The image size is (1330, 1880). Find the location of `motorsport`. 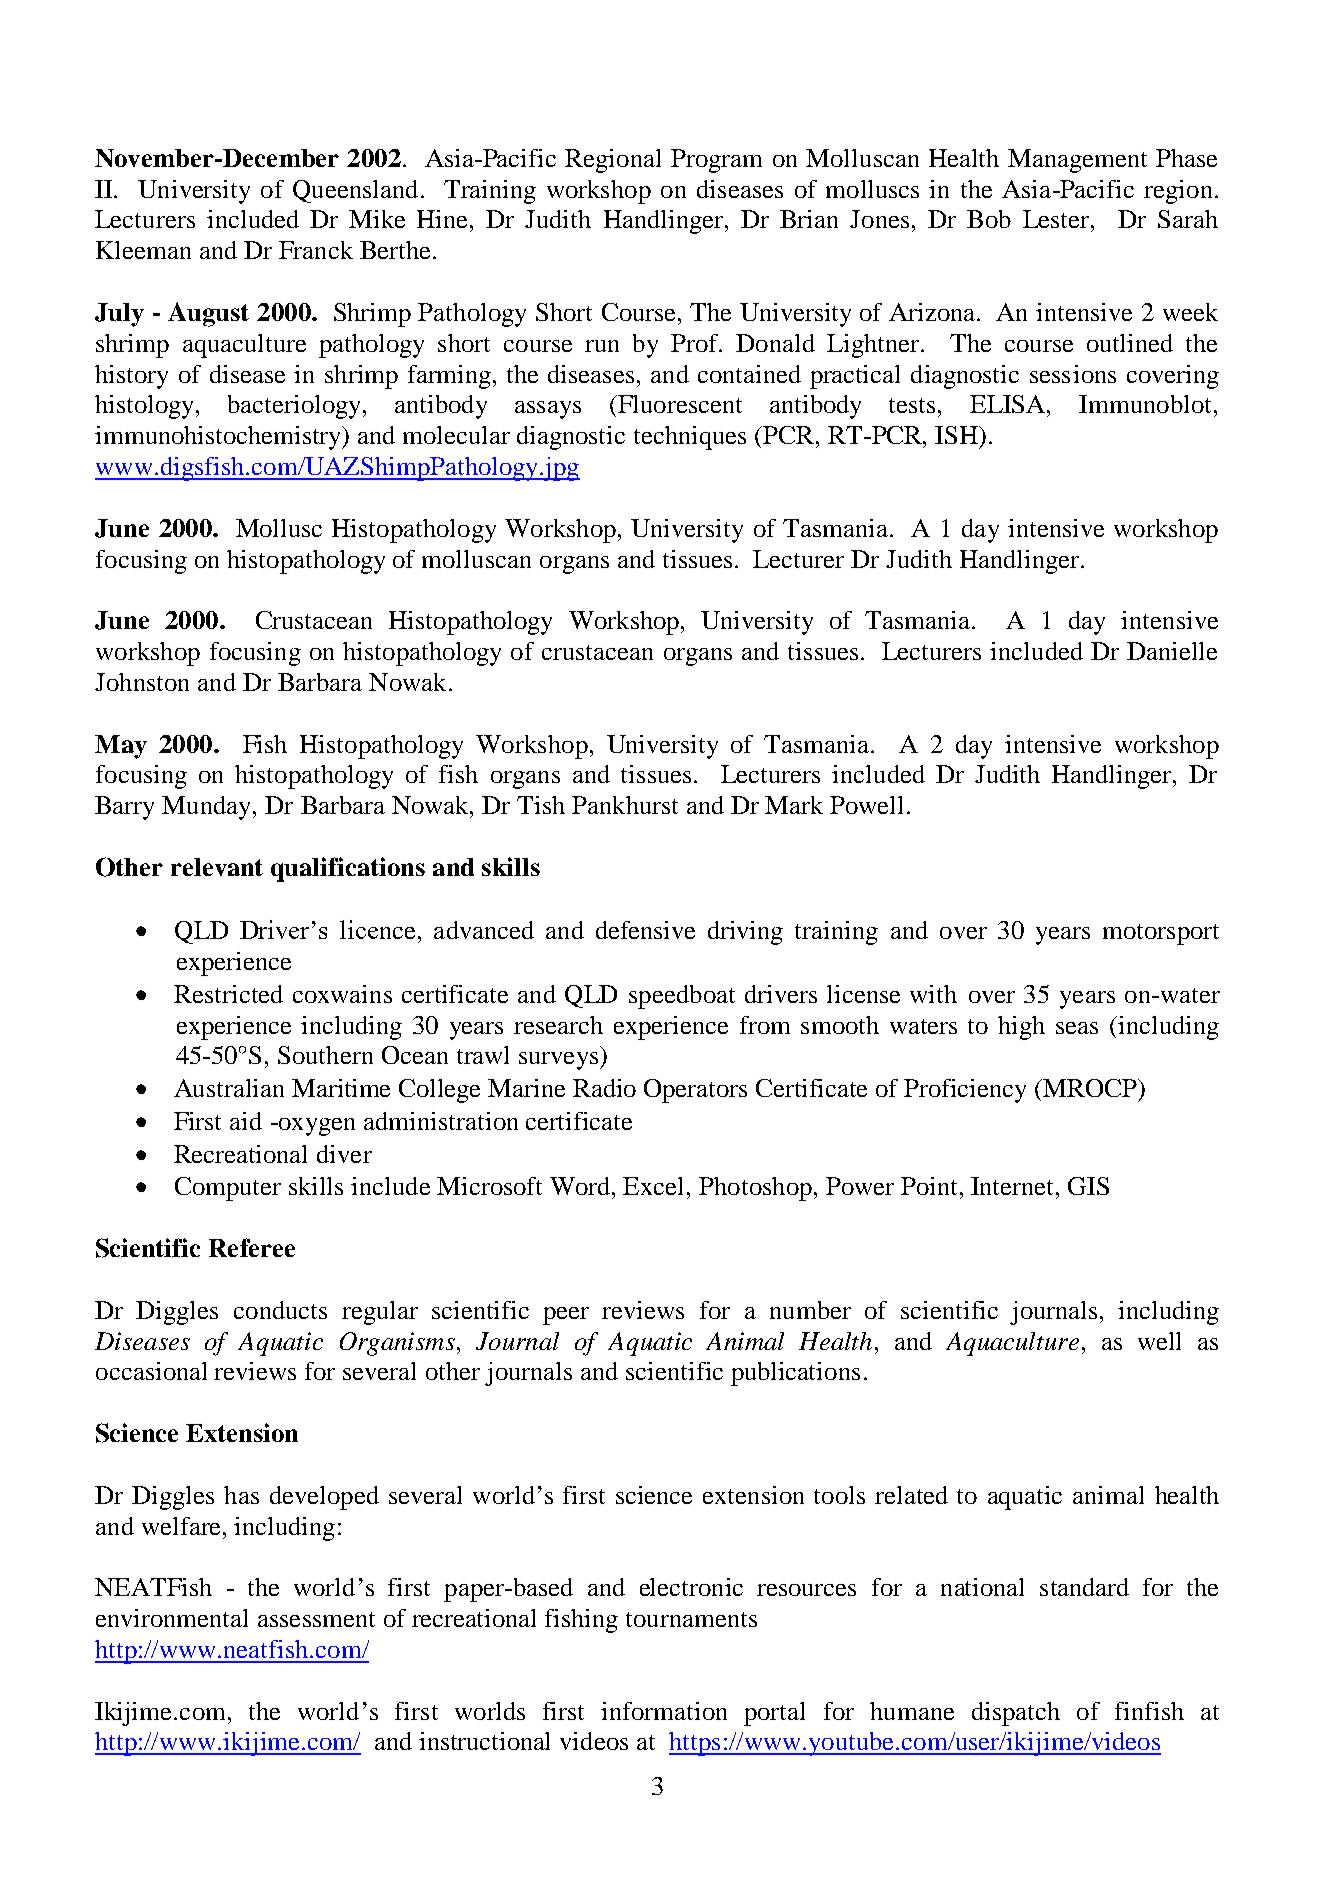

motorsport is located at coordinates (1161, 934).
